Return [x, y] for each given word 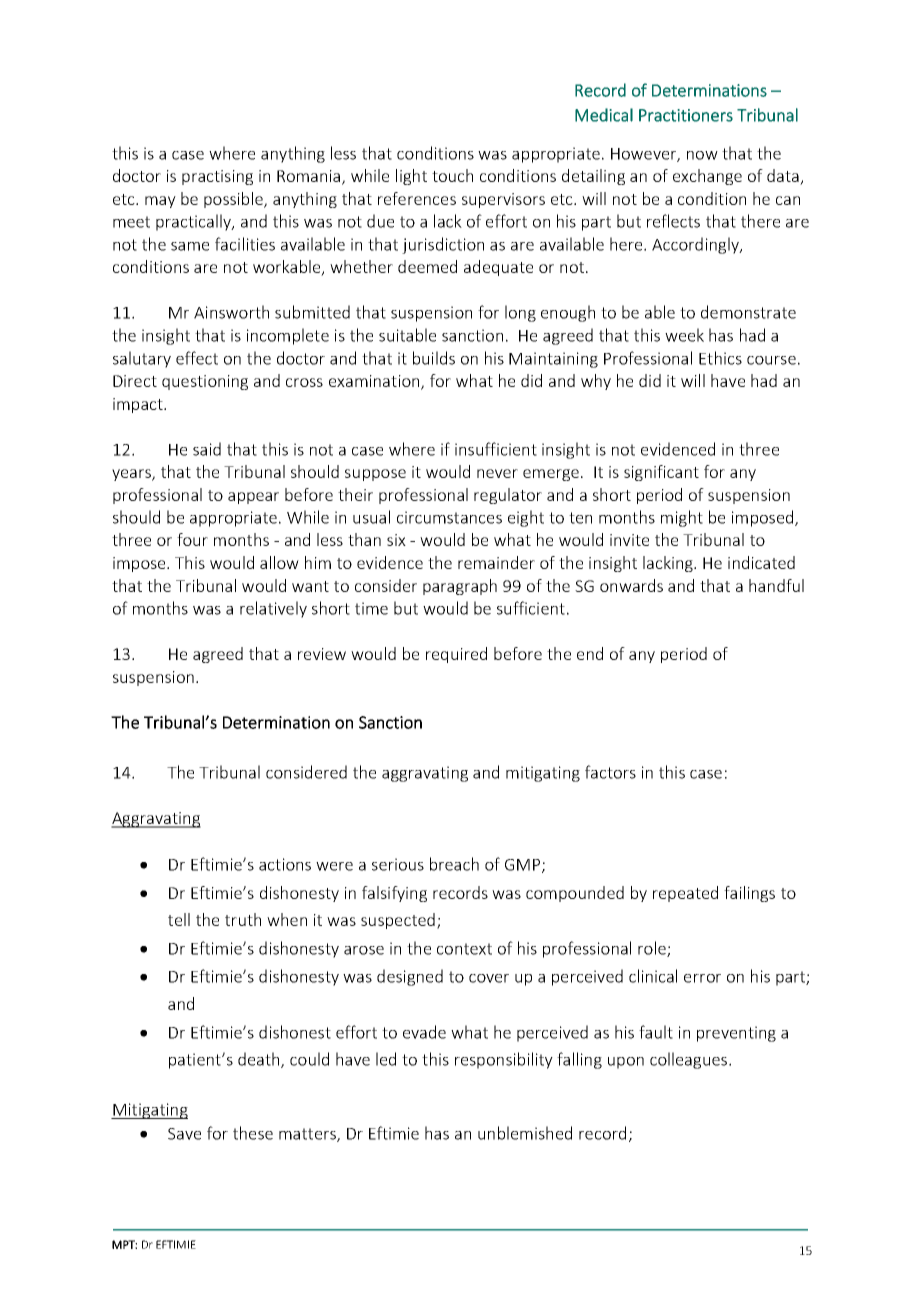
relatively [273, 609]
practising [217, 177]
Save [184, 1134]
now [702, 155]
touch [452, 175]
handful [776, 585]
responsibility [504, 1060]
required [456, 655]
